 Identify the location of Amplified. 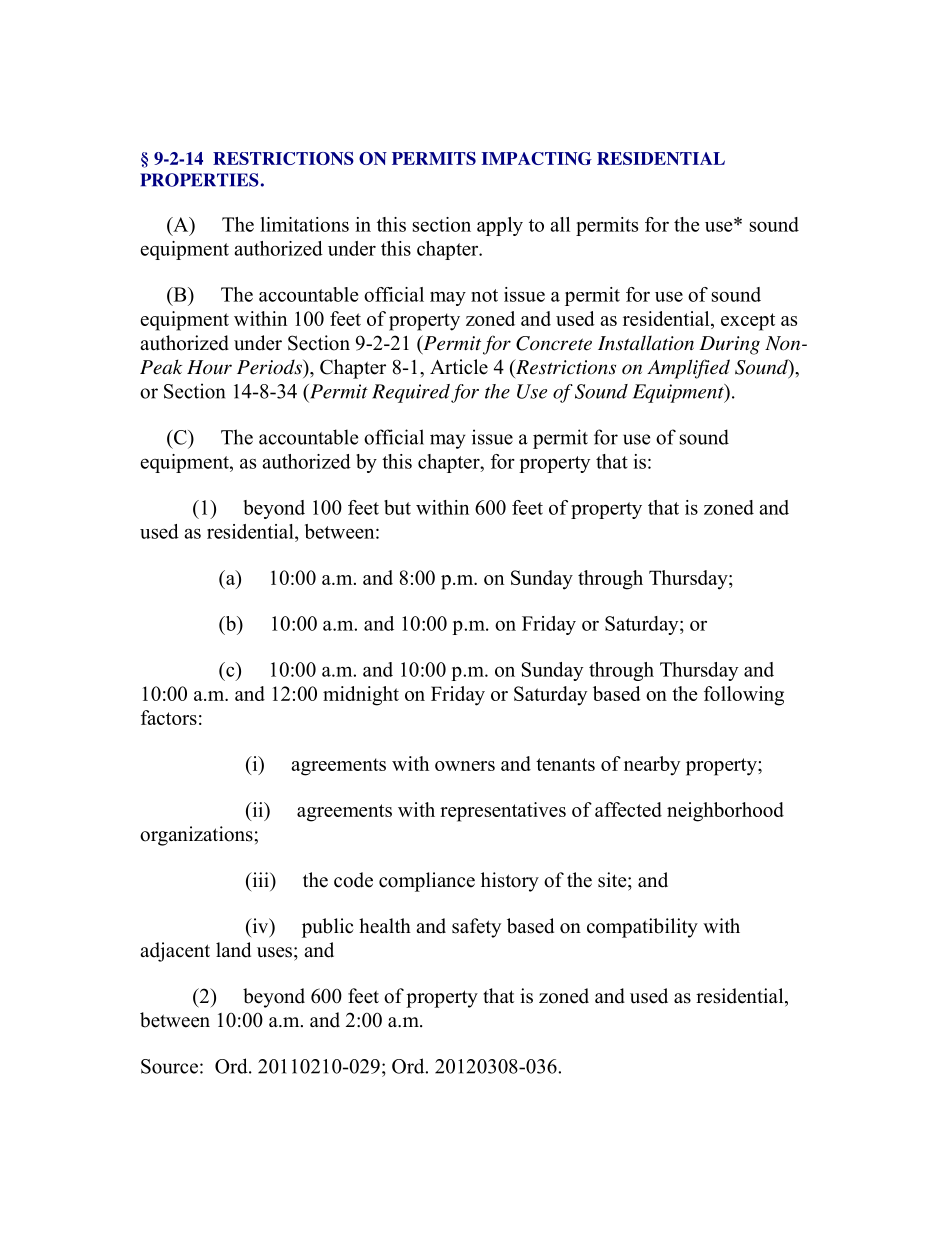
(688, 369).
